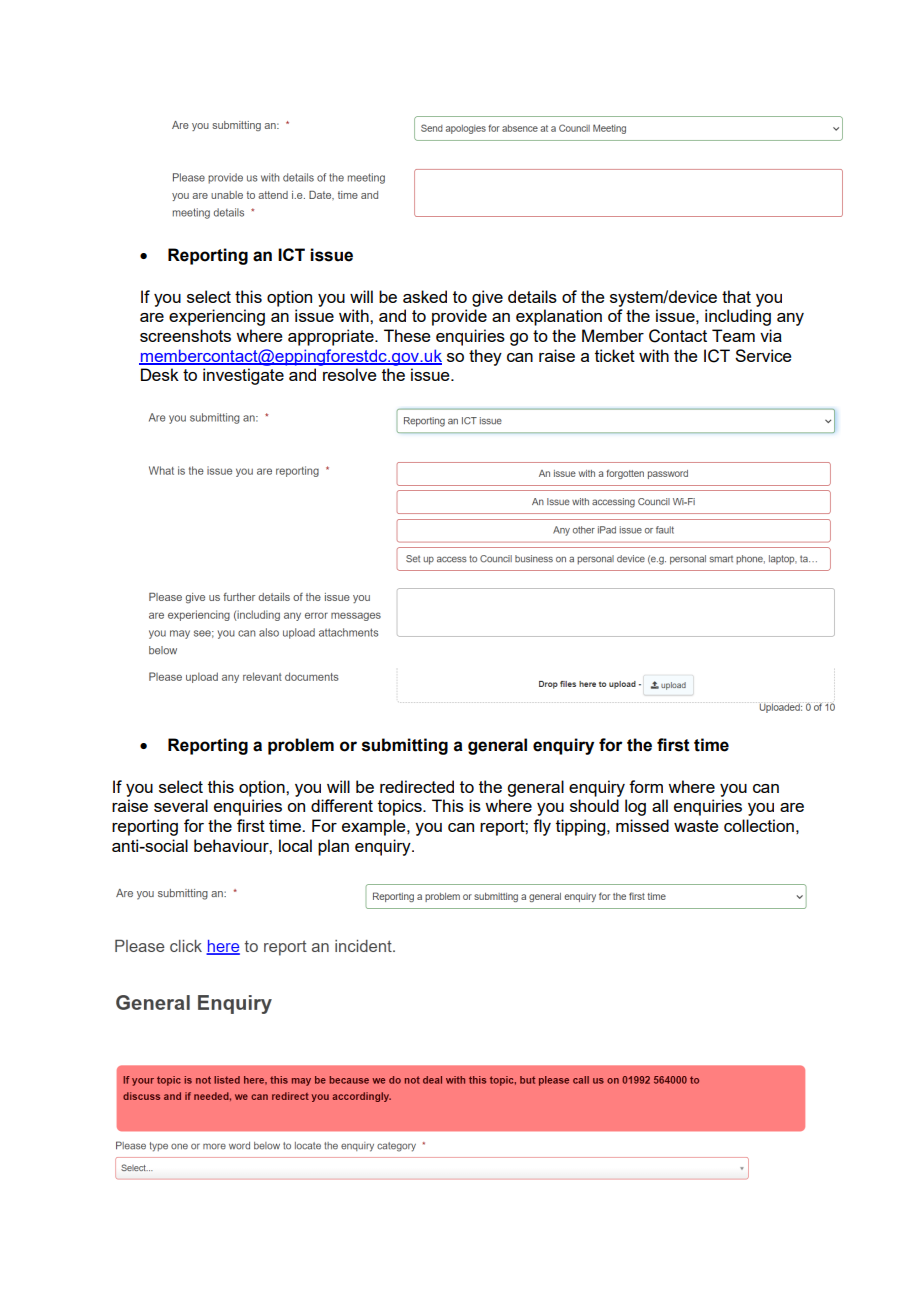 The height and width of the screenshot is (1308, 924). What do you see at coordinates (485, 357) in the screenshot?
I see `they` at bounding box center [485, 357].
